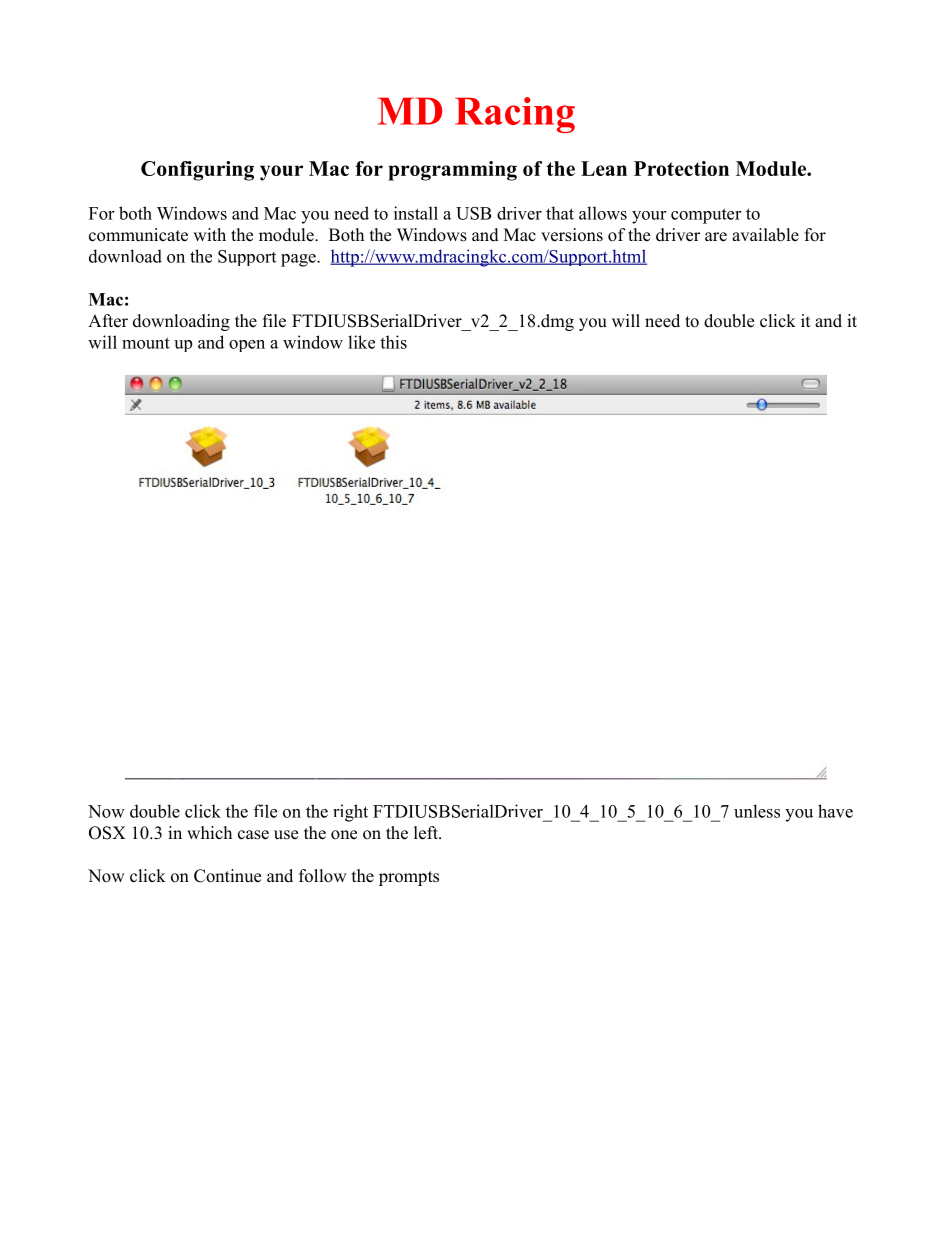  Describe the element at coordinates (716, 237) in the screenshot. I see `are` at that location.
